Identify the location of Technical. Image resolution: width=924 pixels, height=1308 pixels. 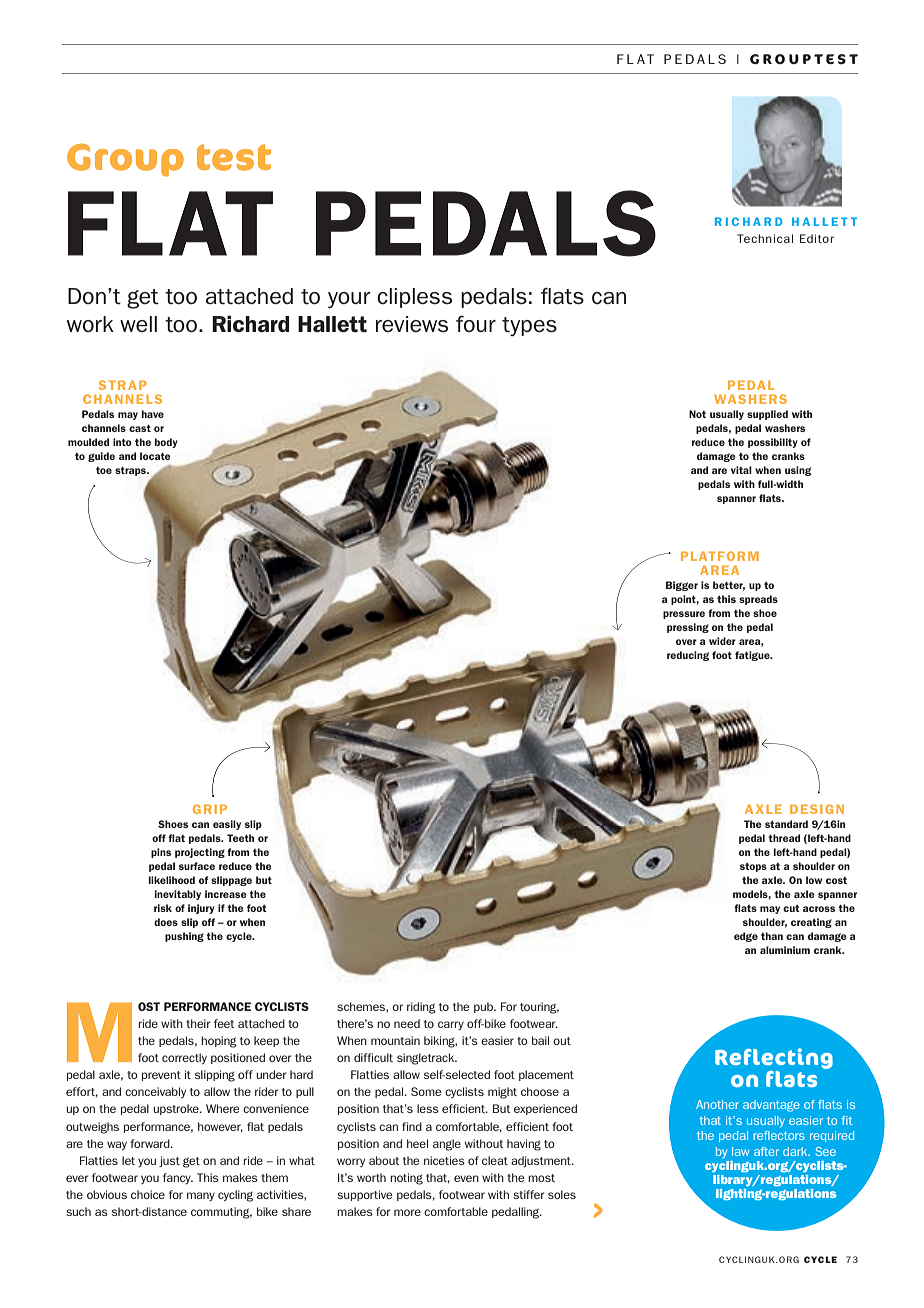
(765, 238).
